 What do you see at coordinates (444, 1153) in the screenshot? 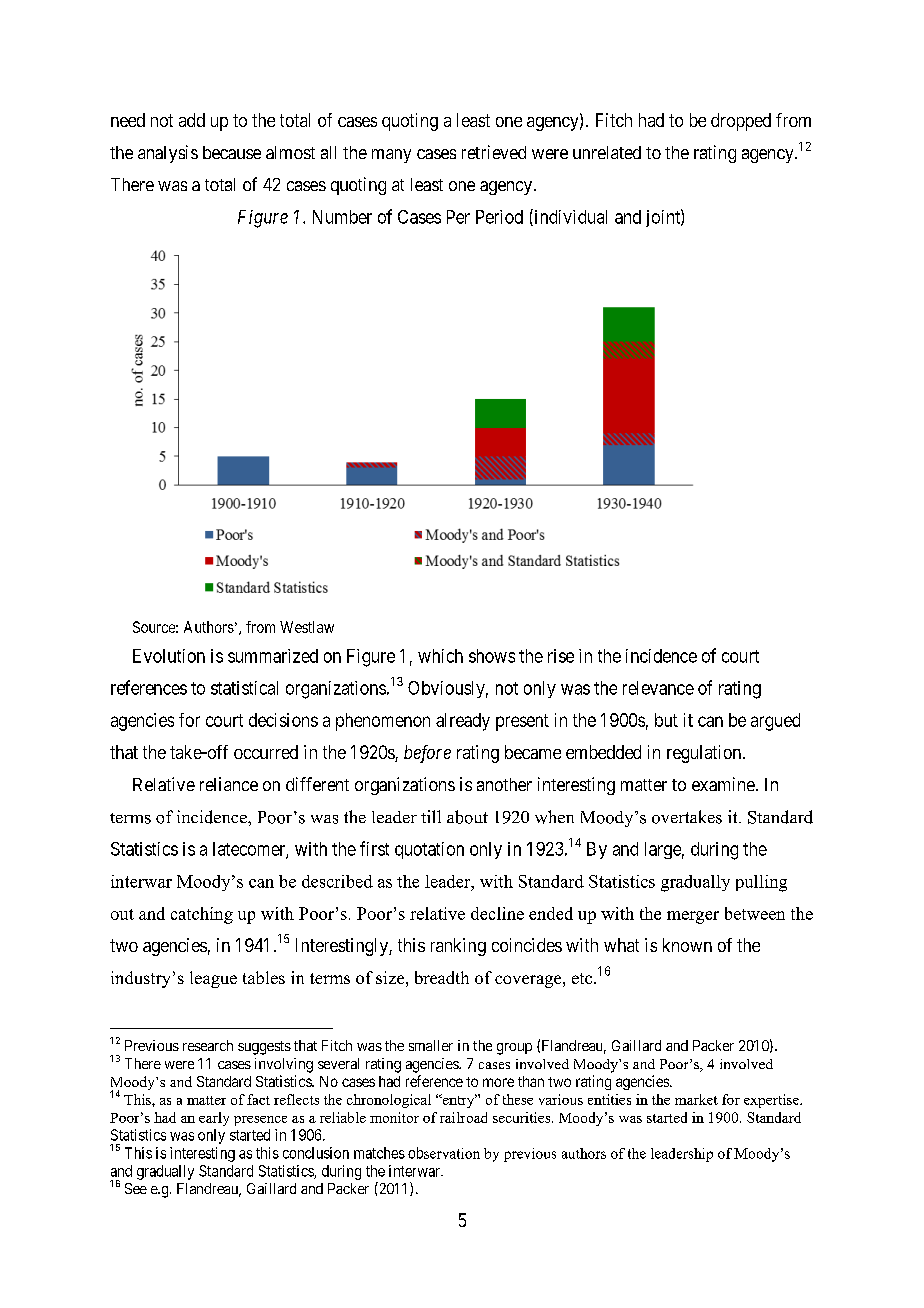
I see `observation` at bounding box center [444, 1153].
